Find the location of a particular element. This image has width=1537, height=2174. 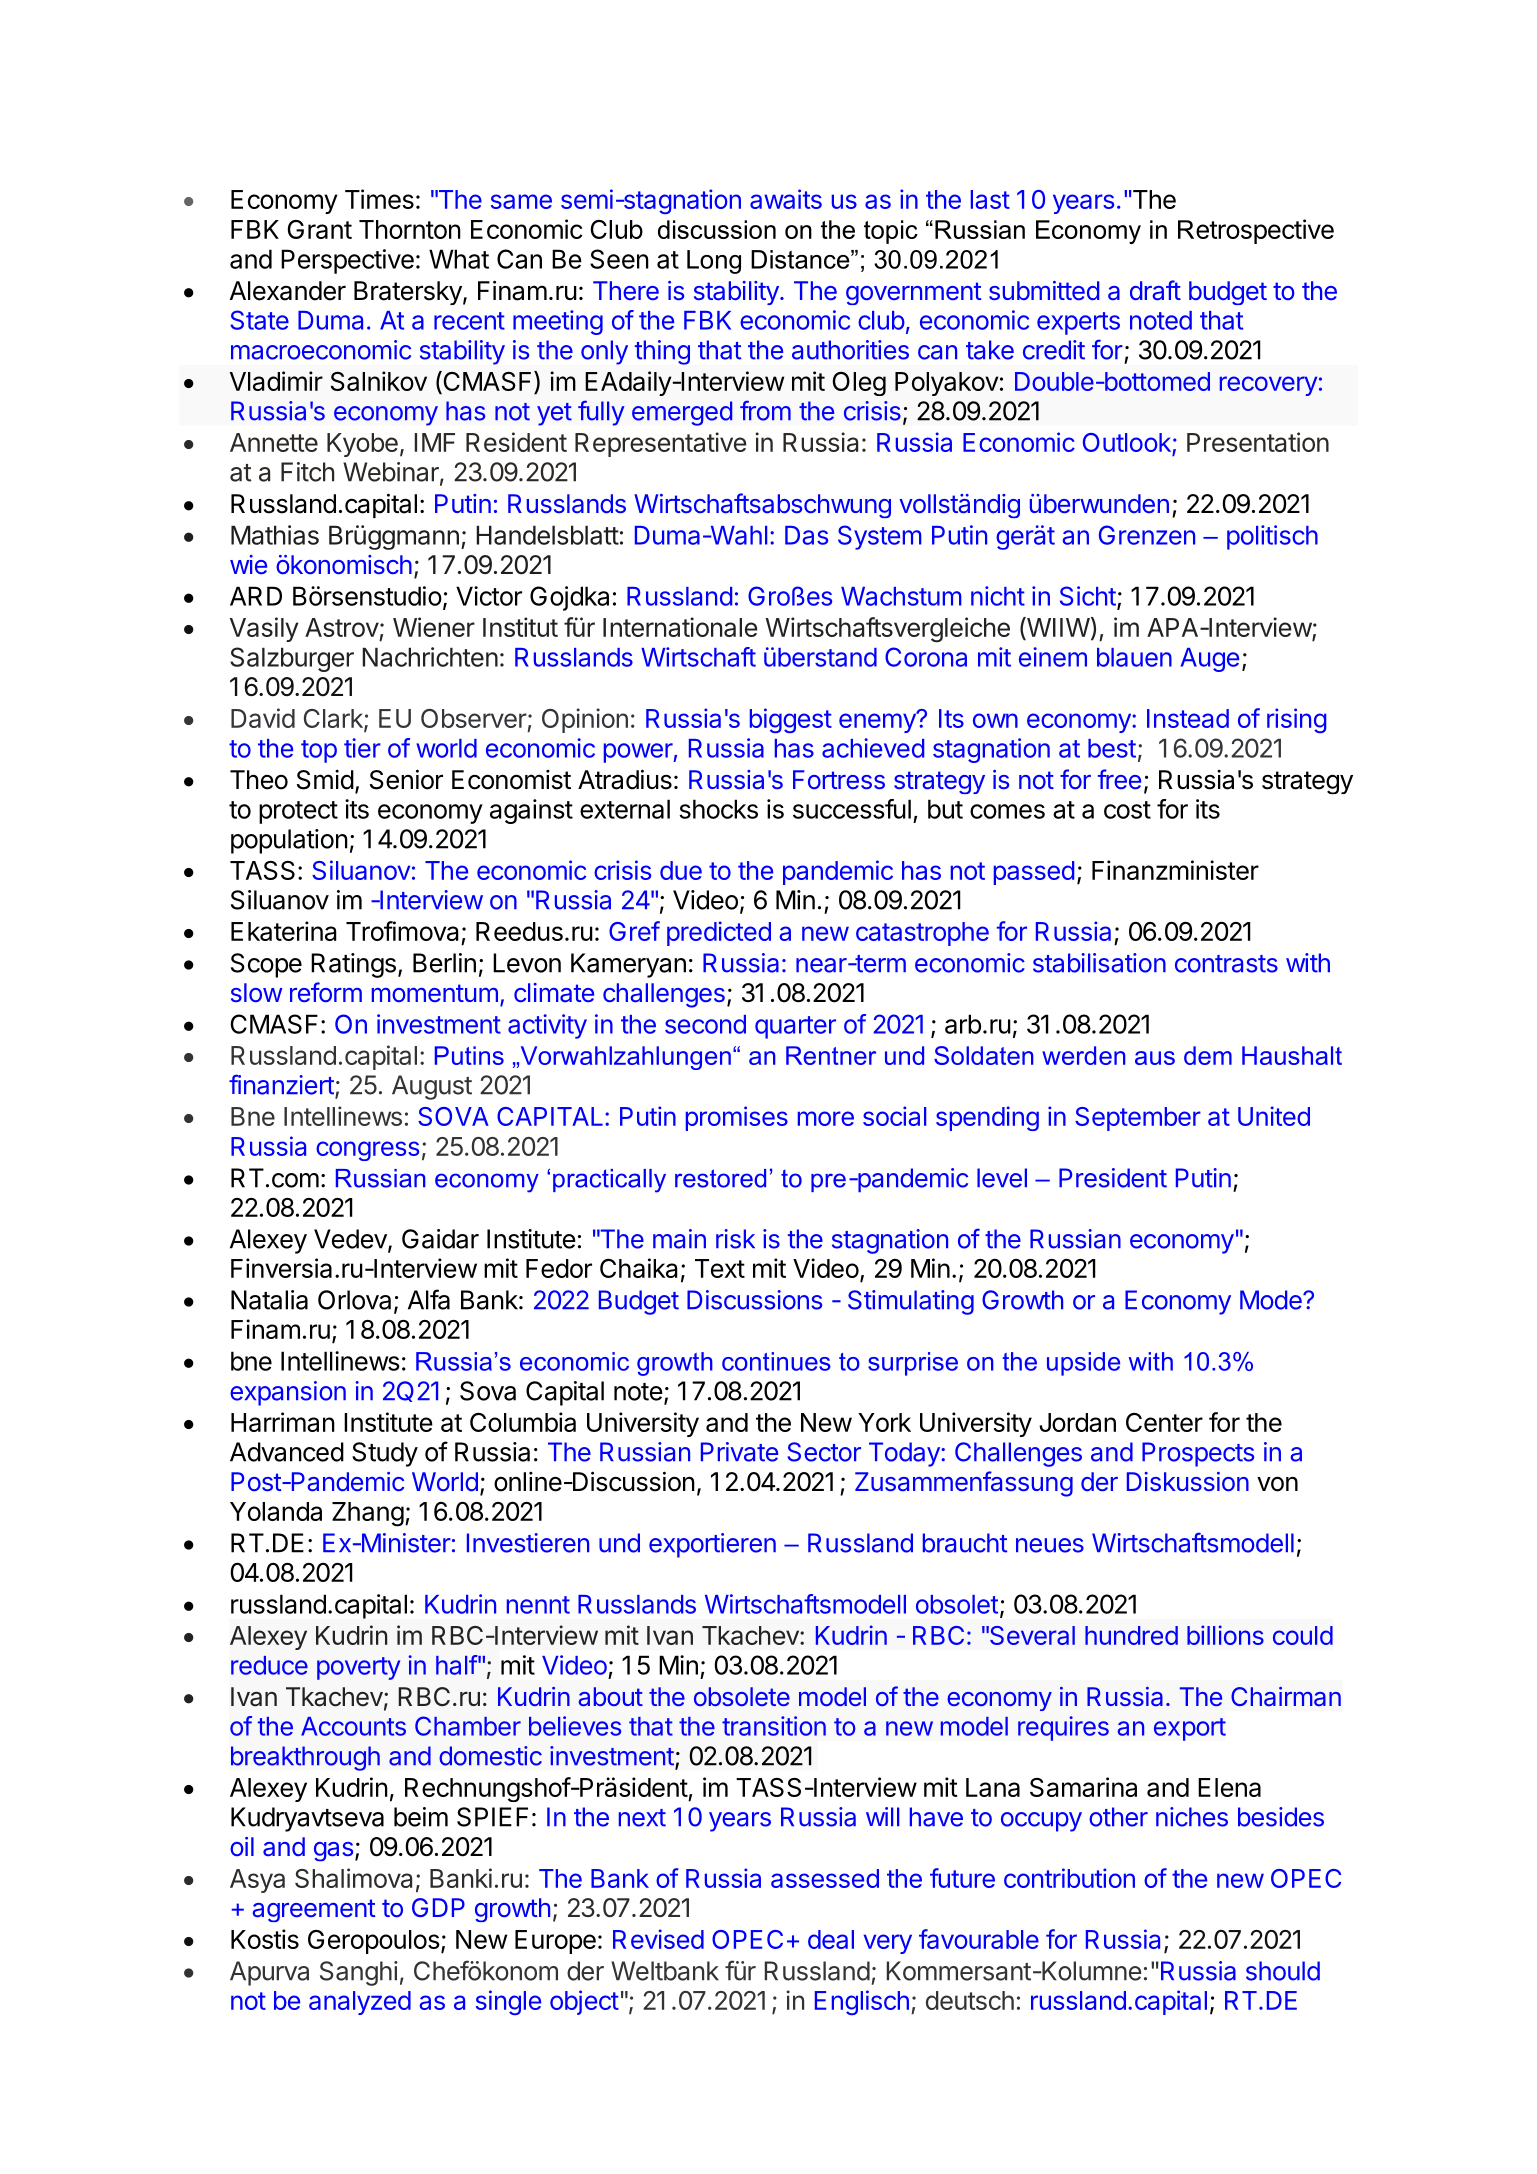

draft is located at coordinates (1155, 290).
